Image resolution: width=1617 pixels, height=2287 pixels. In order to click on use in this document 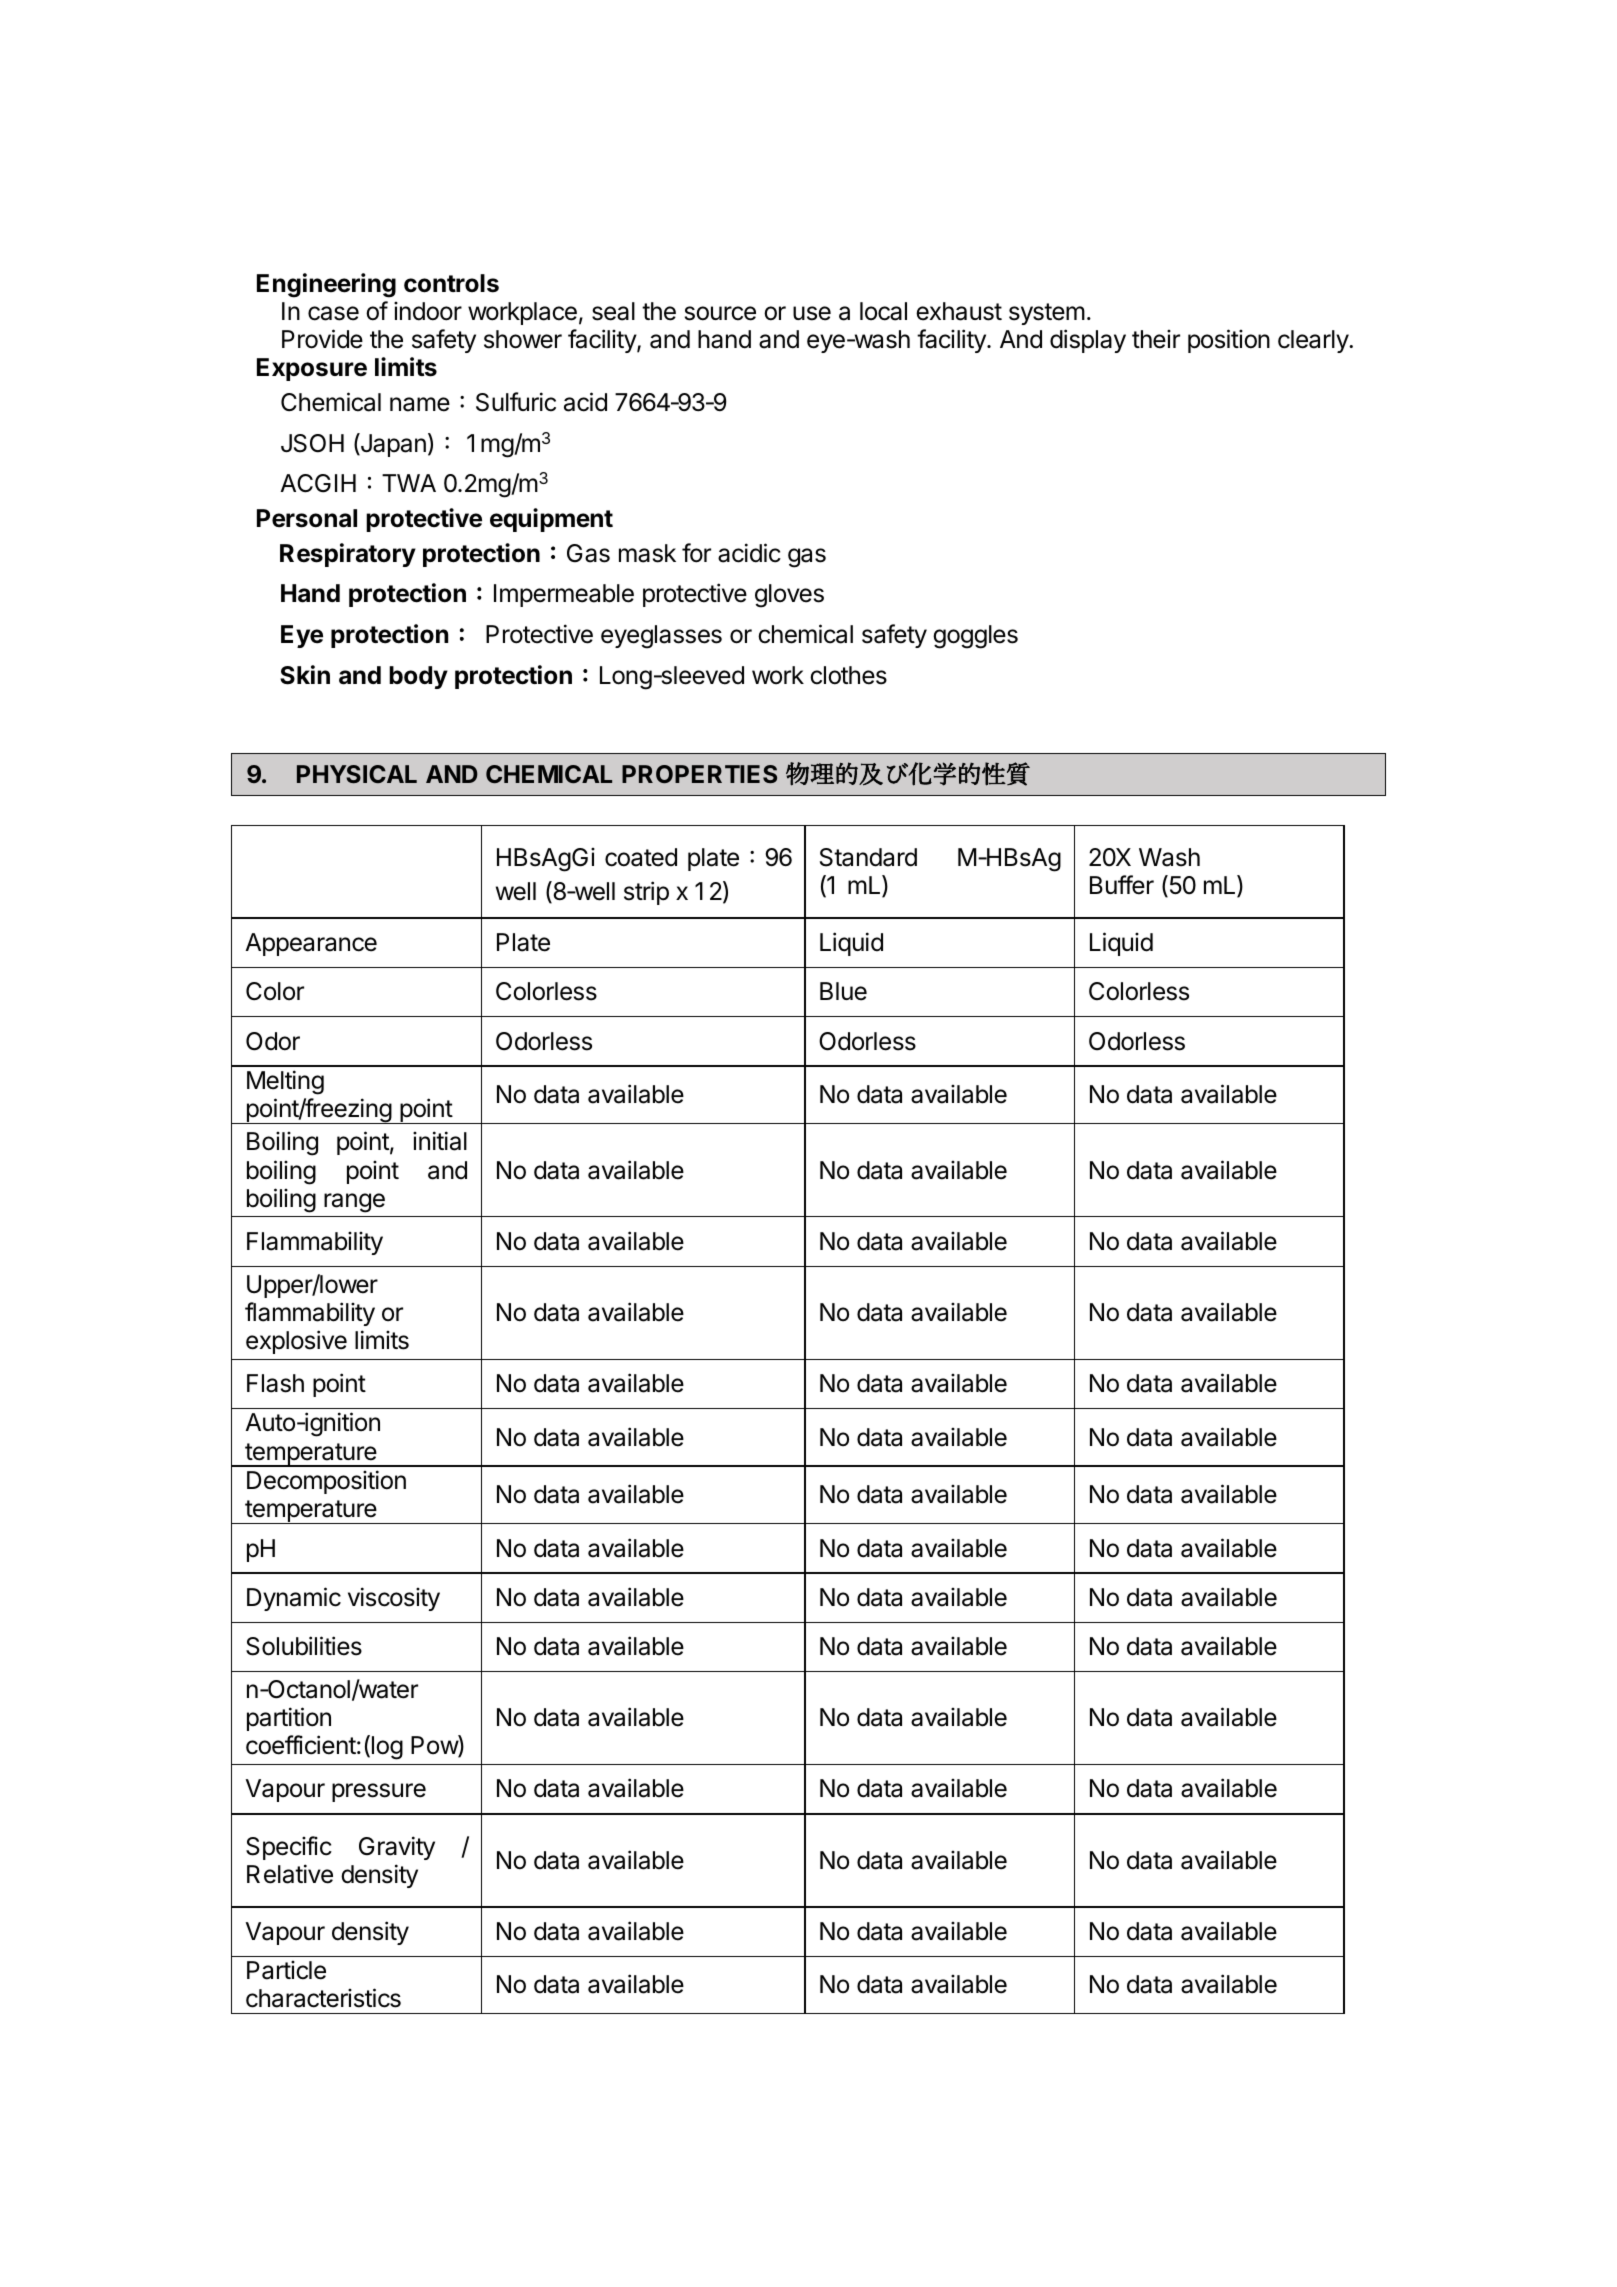, I will do `click(812, 313)`.
